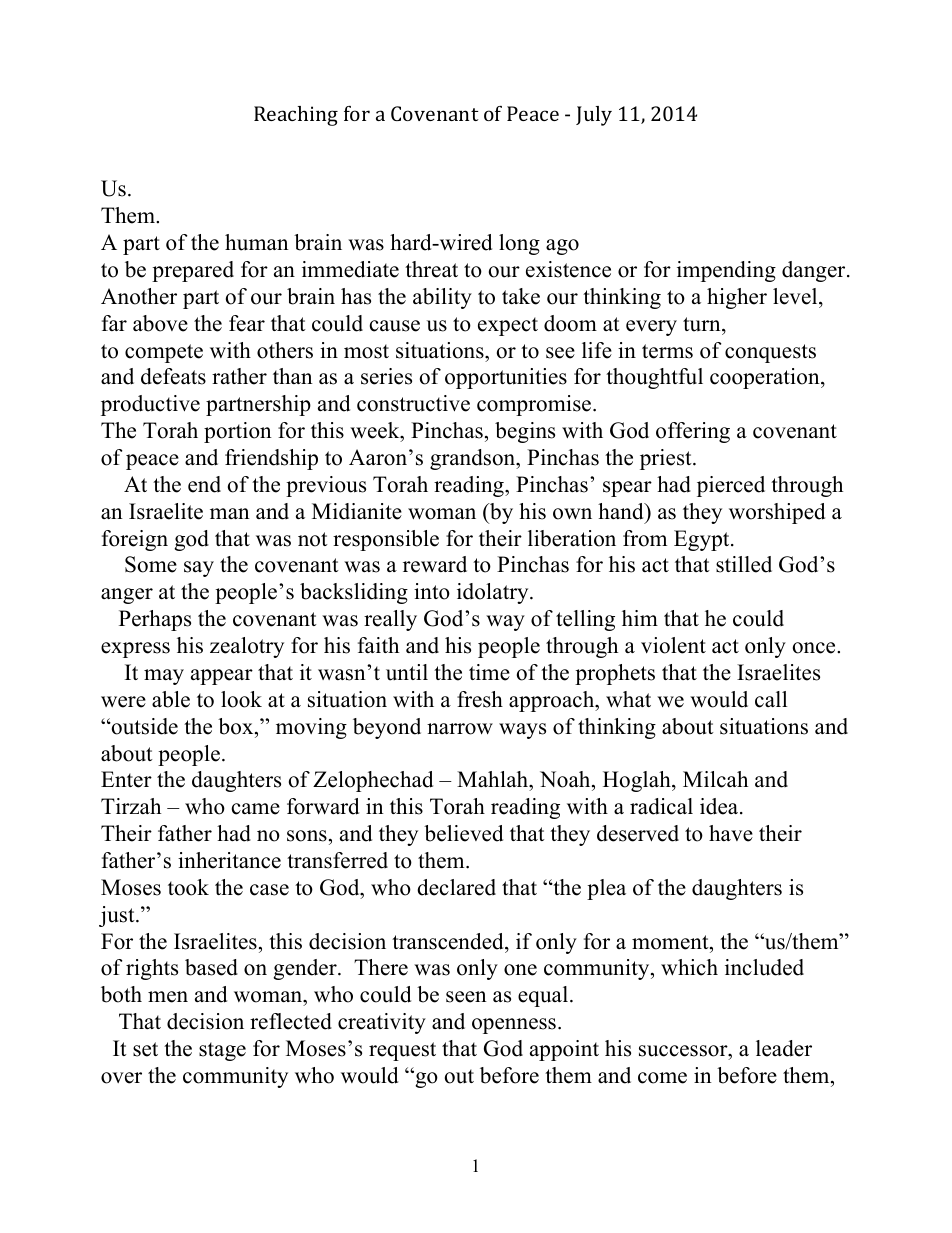 Image resolution: width=952 pixels, height=1233 pixels. I want to click on impending, so click(726, 271).
